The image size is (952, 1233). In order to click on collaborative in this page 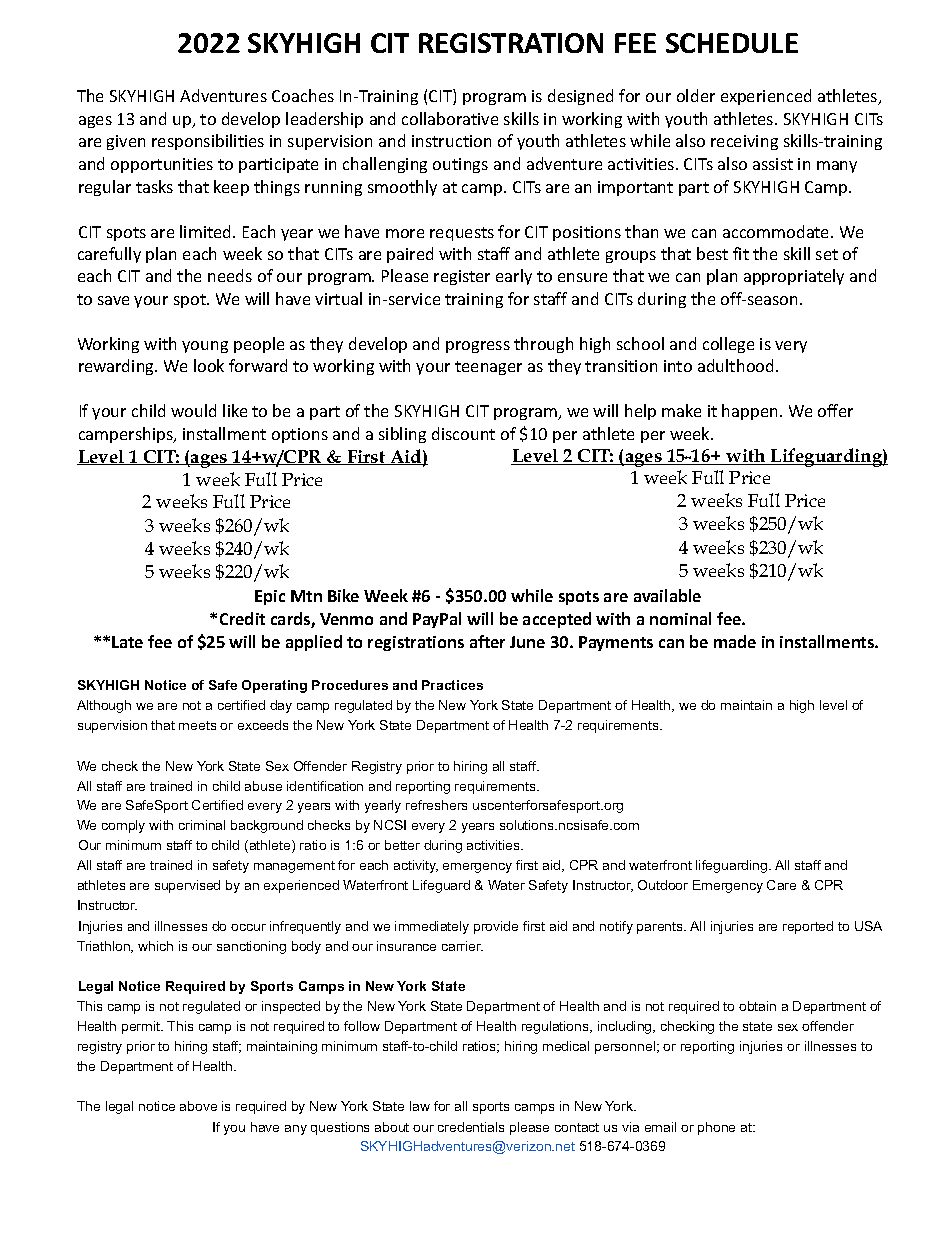, I will do `click(450, 118)`.
